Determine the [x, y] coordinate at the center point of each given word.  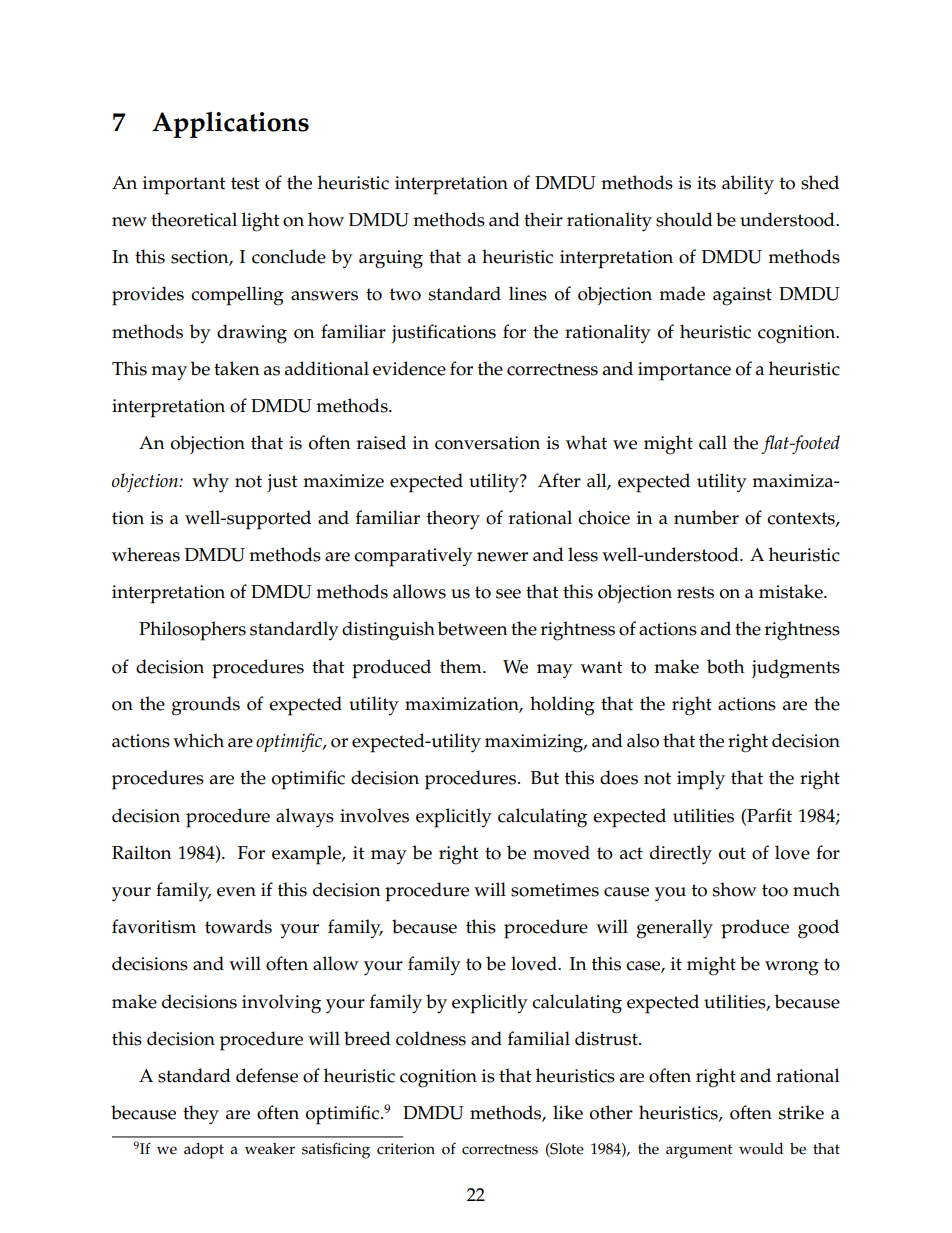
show [735, 889]
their [543, 219]
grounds [206, 706]
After [559, 480]
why [210, 483]
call [713, 442]
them [462, 666]
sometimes [555, 890]
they [201, 1115]
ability [748, 185]
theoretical [194, 219]
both [726, 666]
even [236, 892]
